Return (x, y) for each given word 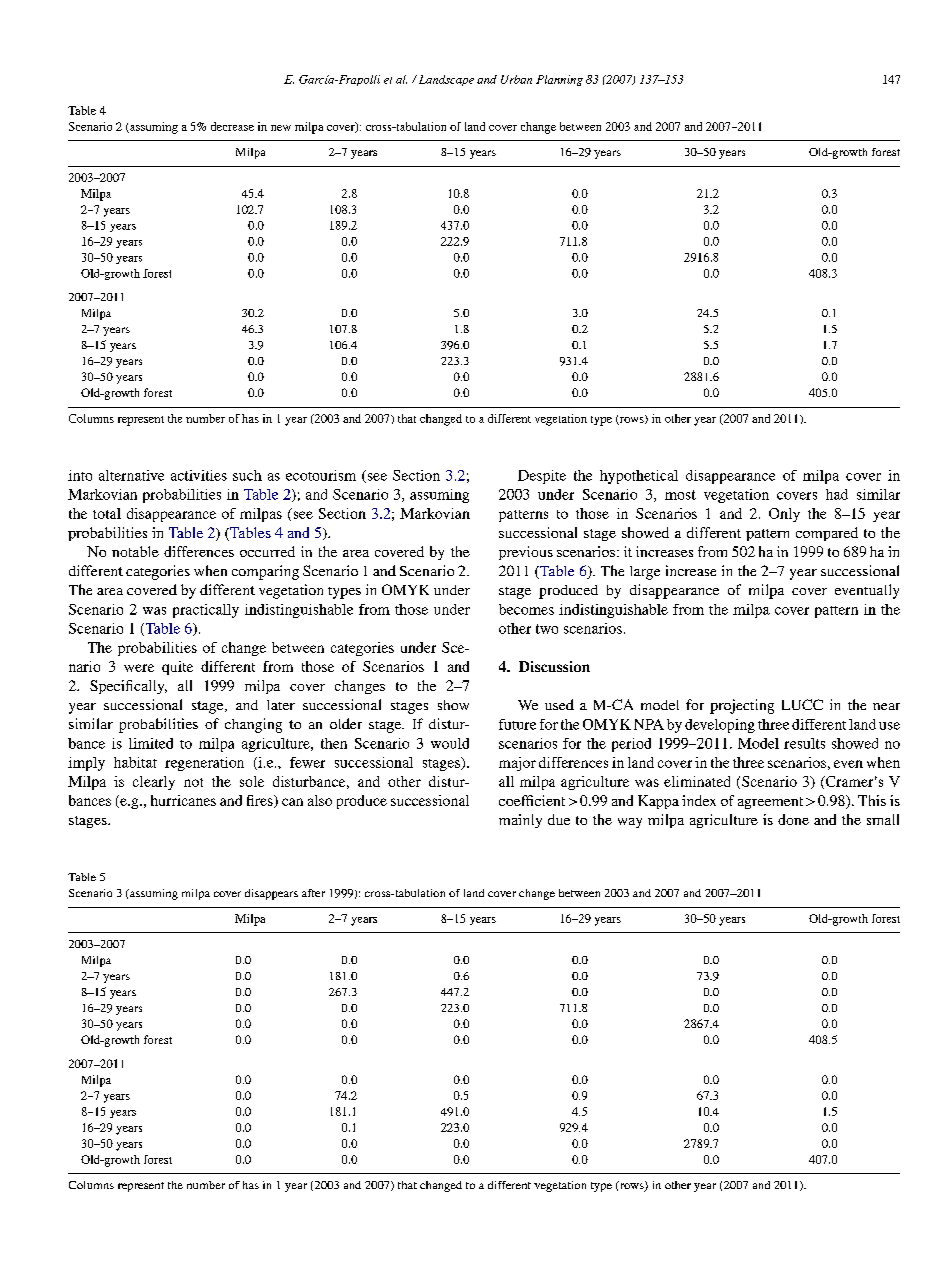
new (281, 128)
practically (206, 611)
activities (199, 475)
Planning (559, 80)
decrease (232, 126)
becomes (526, 609)
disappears (271, 894)
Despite (542, 477)
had (837, 494)
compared (827, 534)
